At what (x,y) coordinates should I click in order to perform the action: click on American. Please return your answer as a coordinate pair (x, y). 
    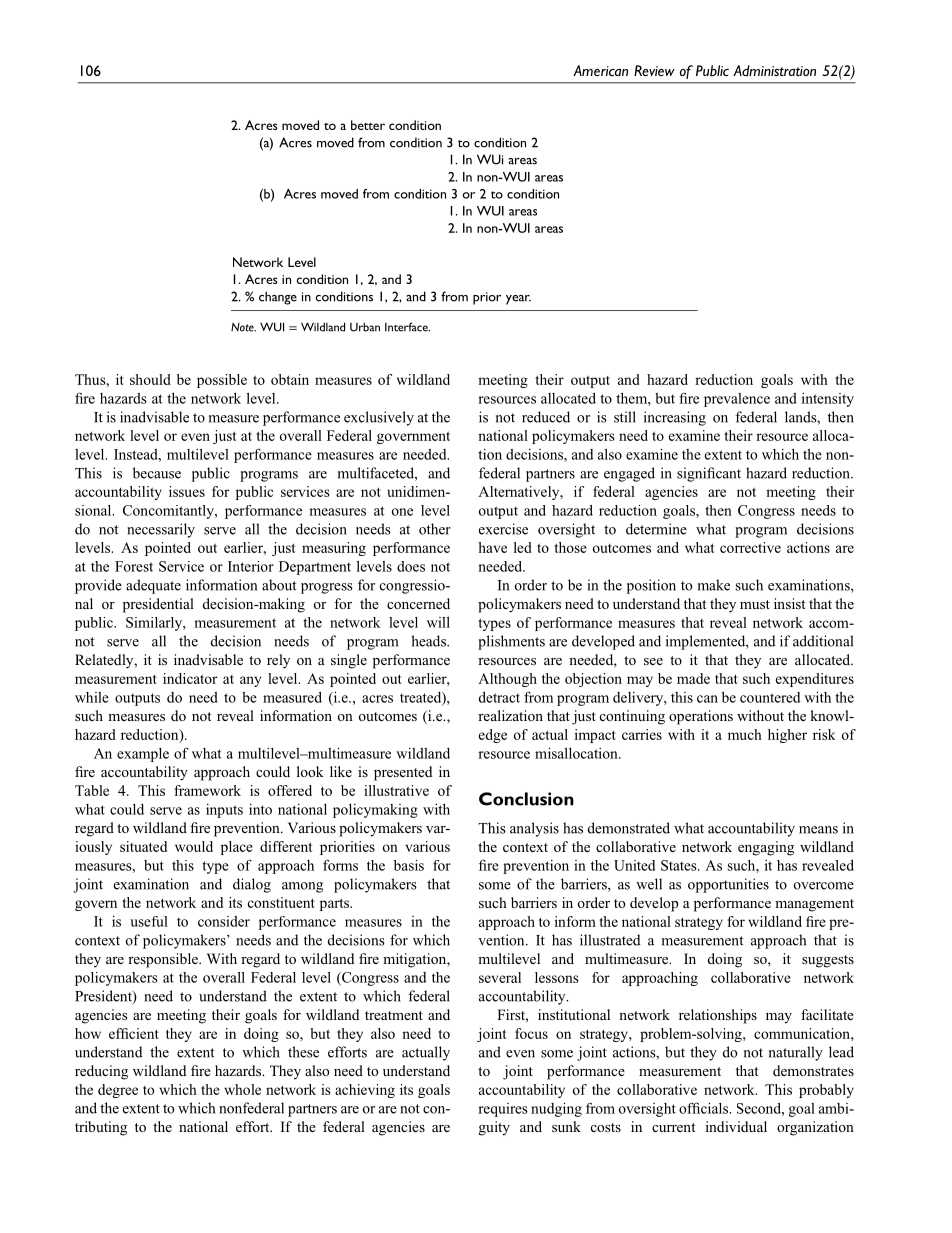
    Looking at the image, I should click on (600, 70).
